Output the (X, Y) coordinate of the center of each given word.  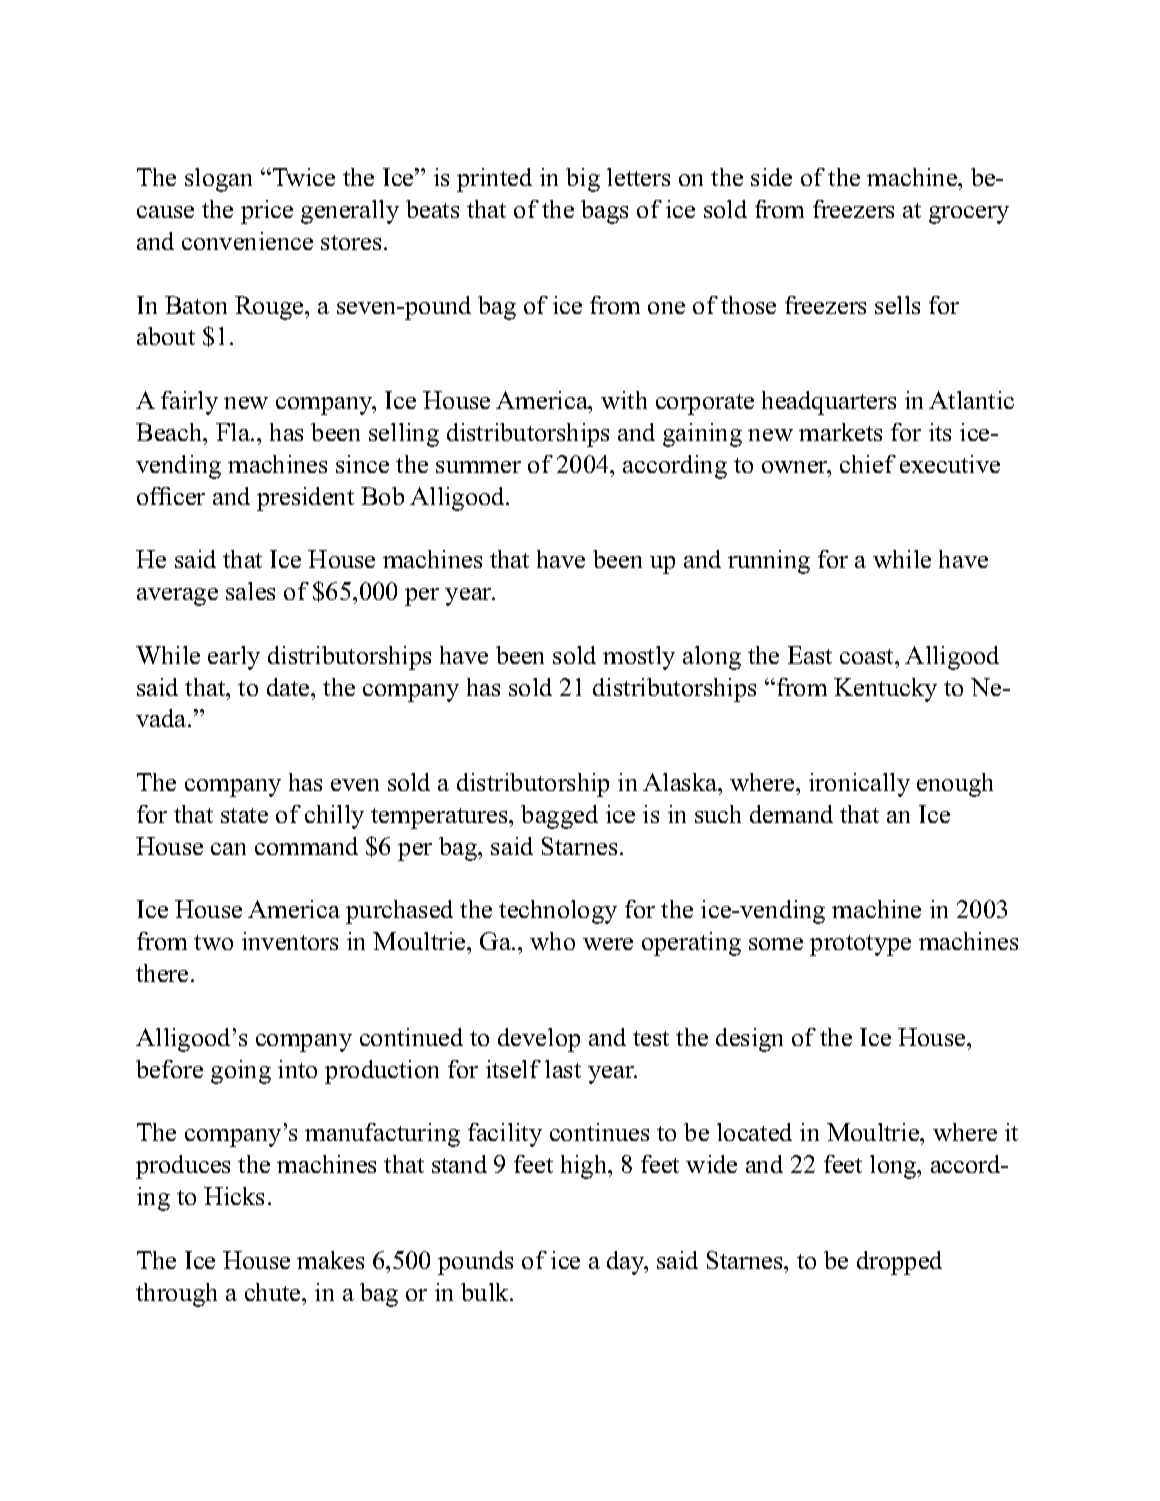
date (289, 687)
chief (868, 464)
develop (539, 1040)
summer (478, 467)
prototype (860, 945)
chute (274, 1292)
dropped (899, 1263)
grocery (969, 215)
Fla (234, 432)
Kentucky (885, 690)
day (627, 1263)
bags (604, 212)
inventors (290, 941)
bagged (559, 817)
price (267, 212)
